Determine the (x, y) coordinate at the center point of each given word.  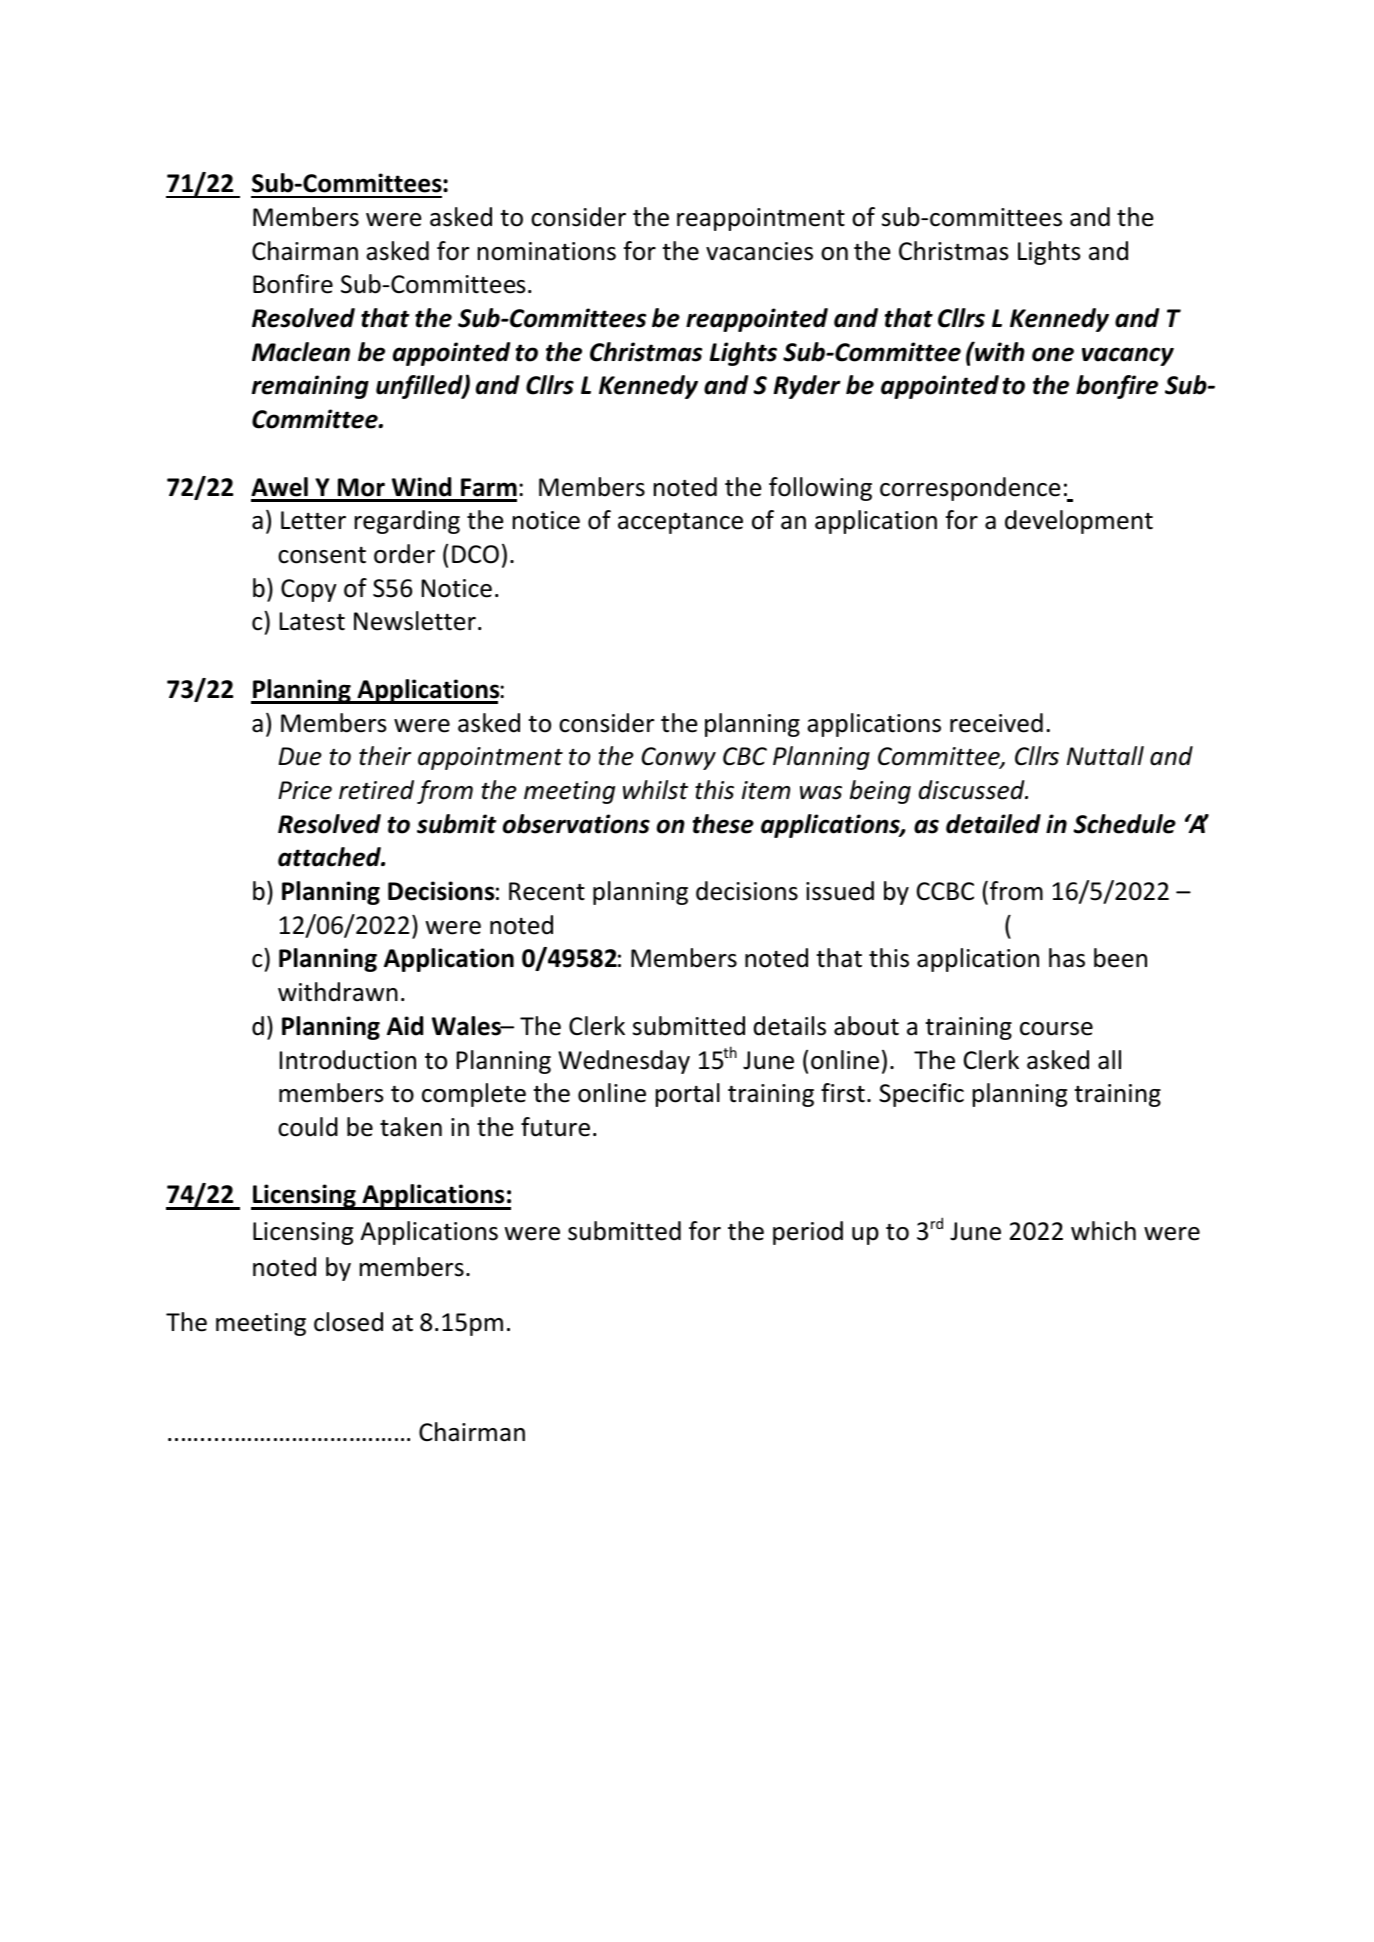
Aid (405, 1026)
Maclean (301, 352)
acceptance (680, 523)
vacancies (759, 251)
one (1053, 354)
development (1079, 522)
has (1067, 958)
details (790, 1026)
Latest (312, 621)
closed (348, 1322)
